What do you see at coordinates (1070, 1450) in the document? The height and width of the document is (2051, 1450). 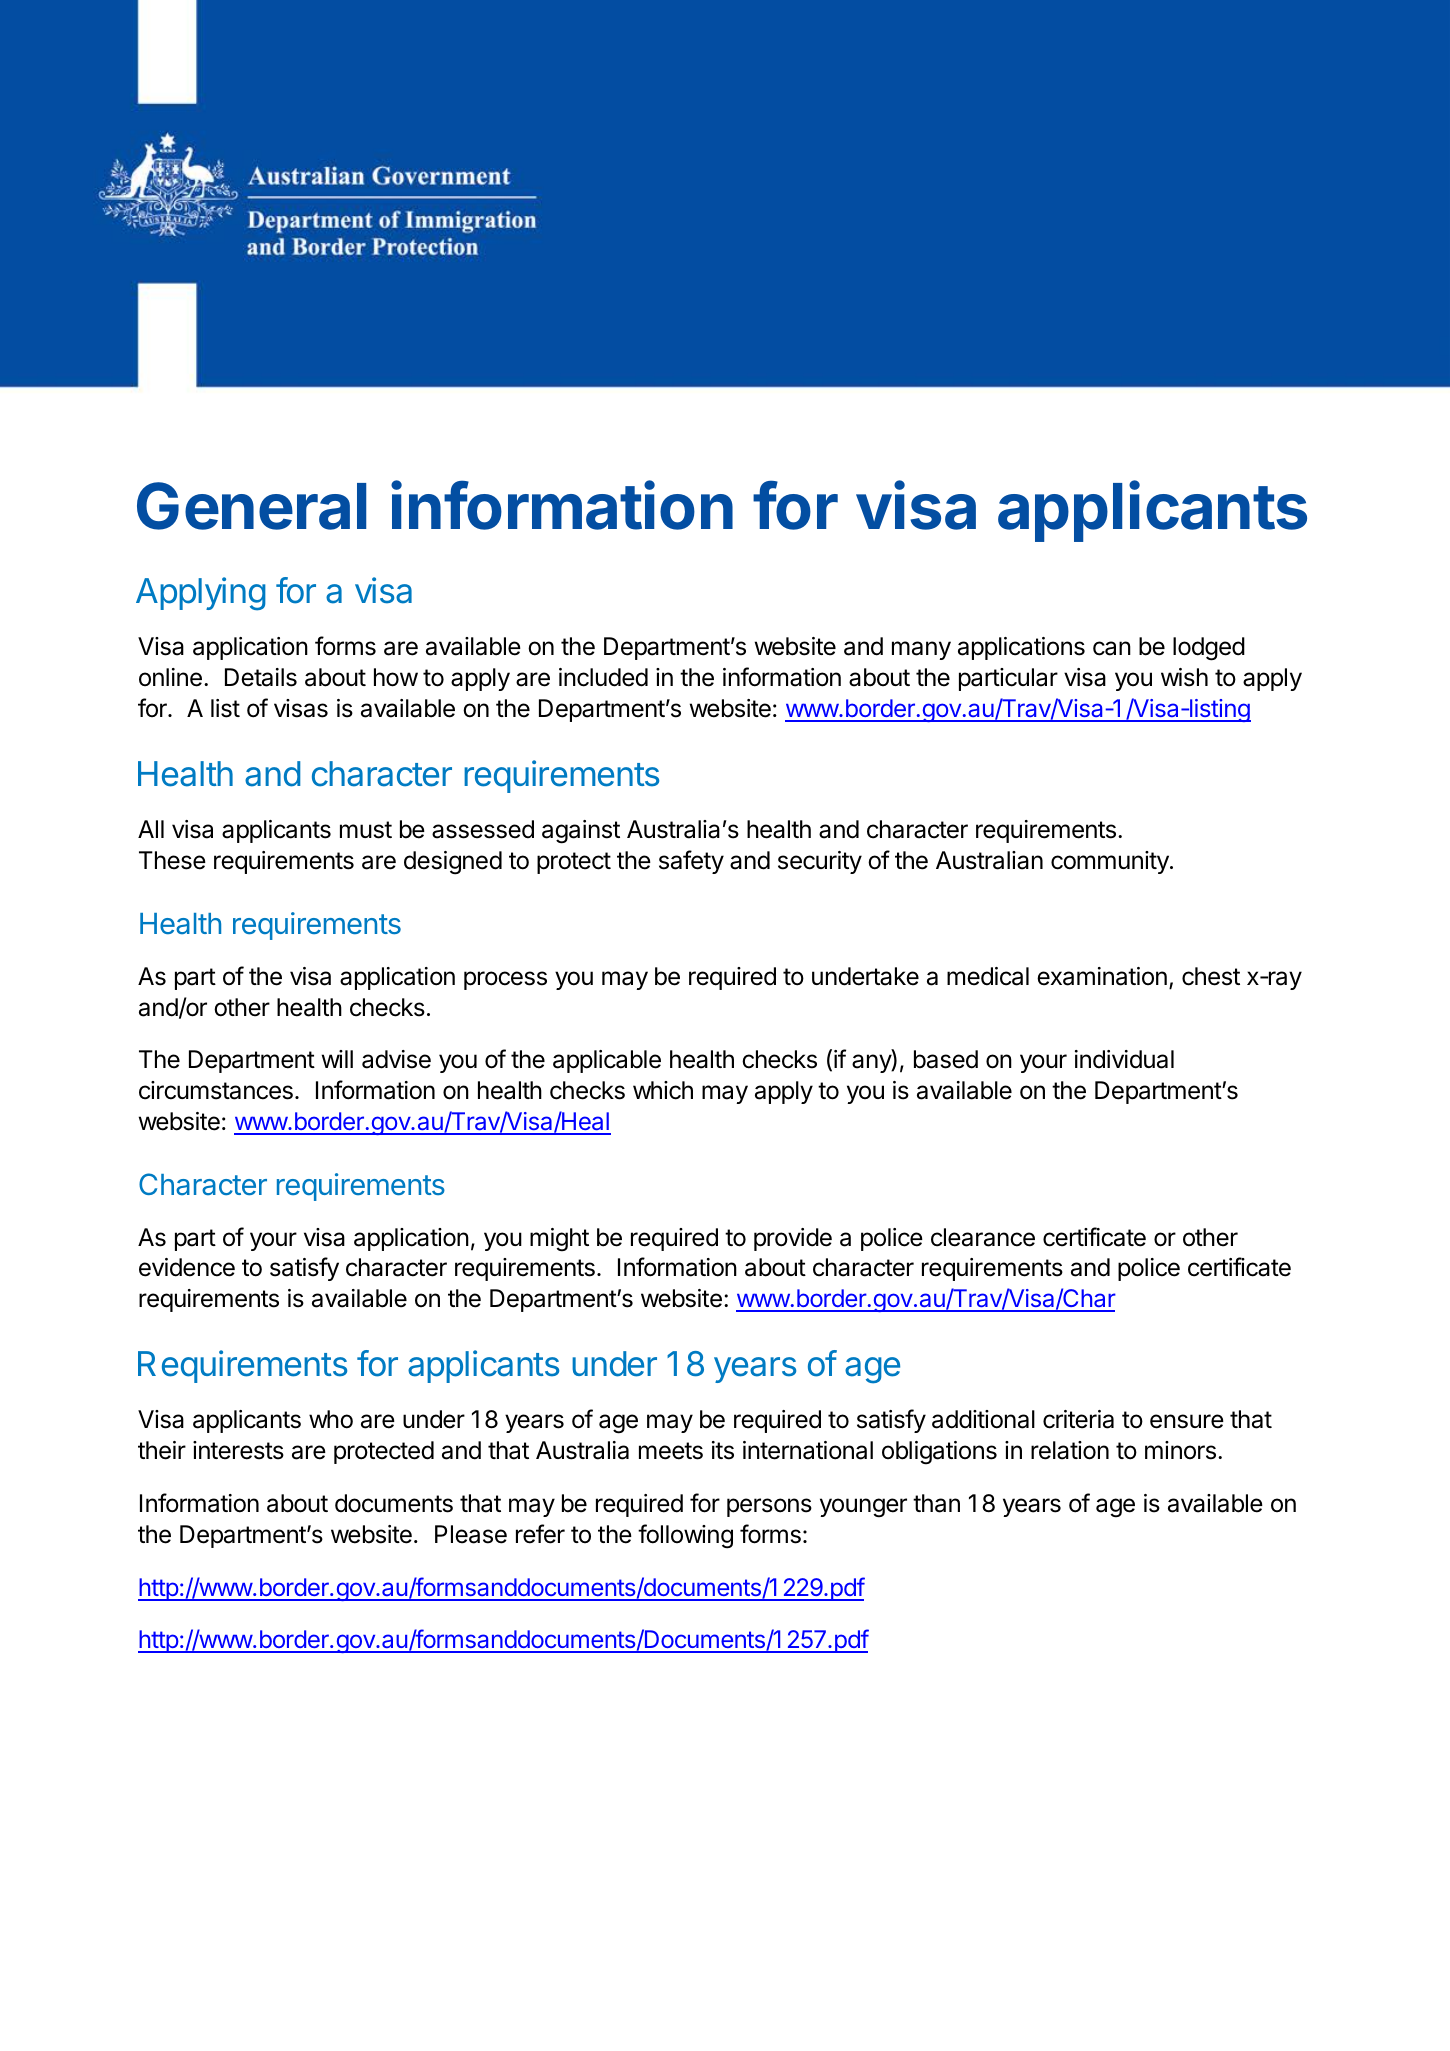 I see `relation` at bounding box center [1070, 1450].
